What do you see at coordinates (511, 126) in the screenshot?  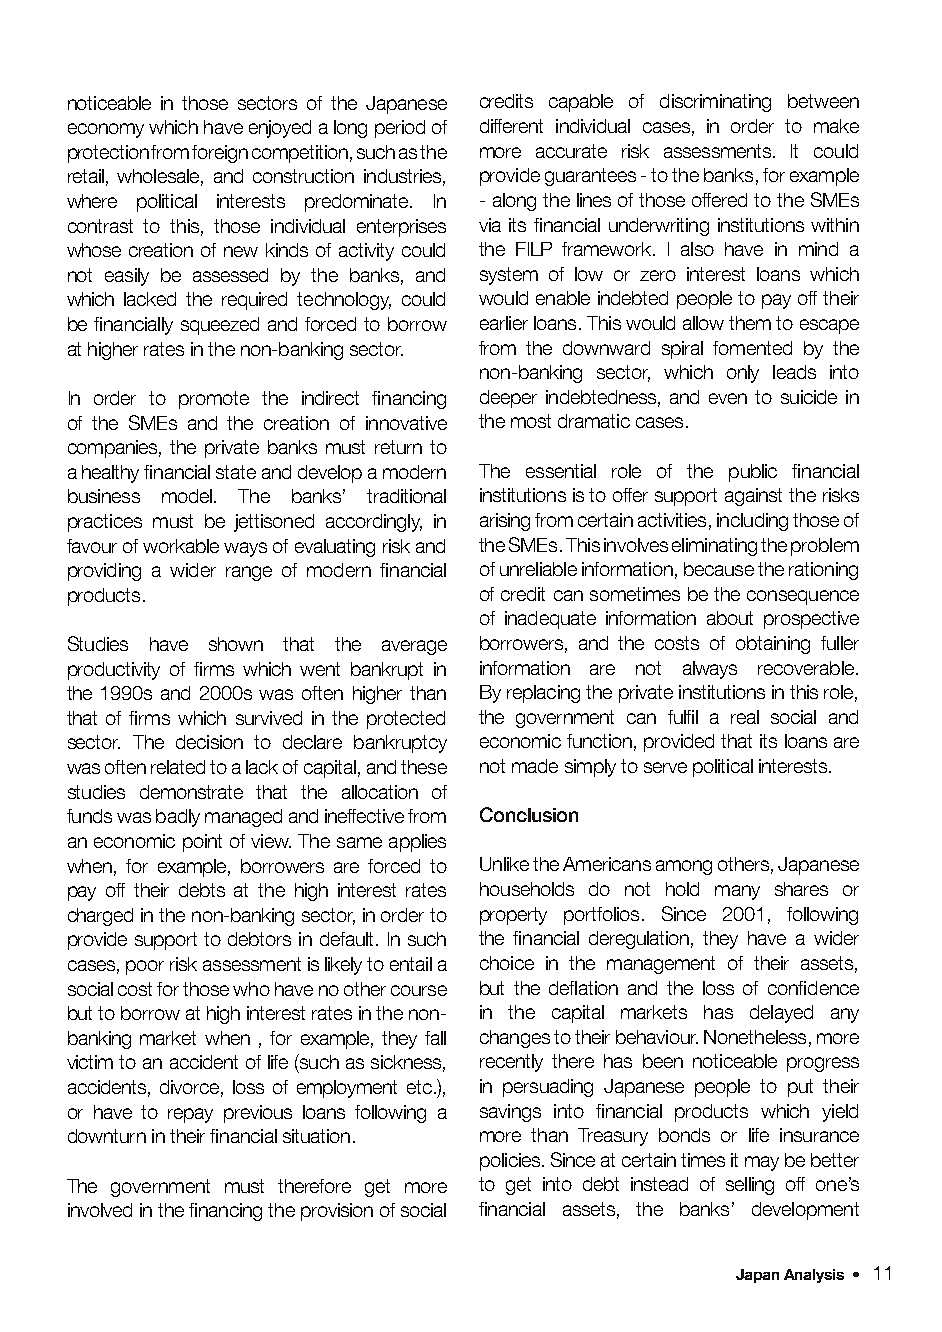 I see `different` at bounding box center [511, 126].
